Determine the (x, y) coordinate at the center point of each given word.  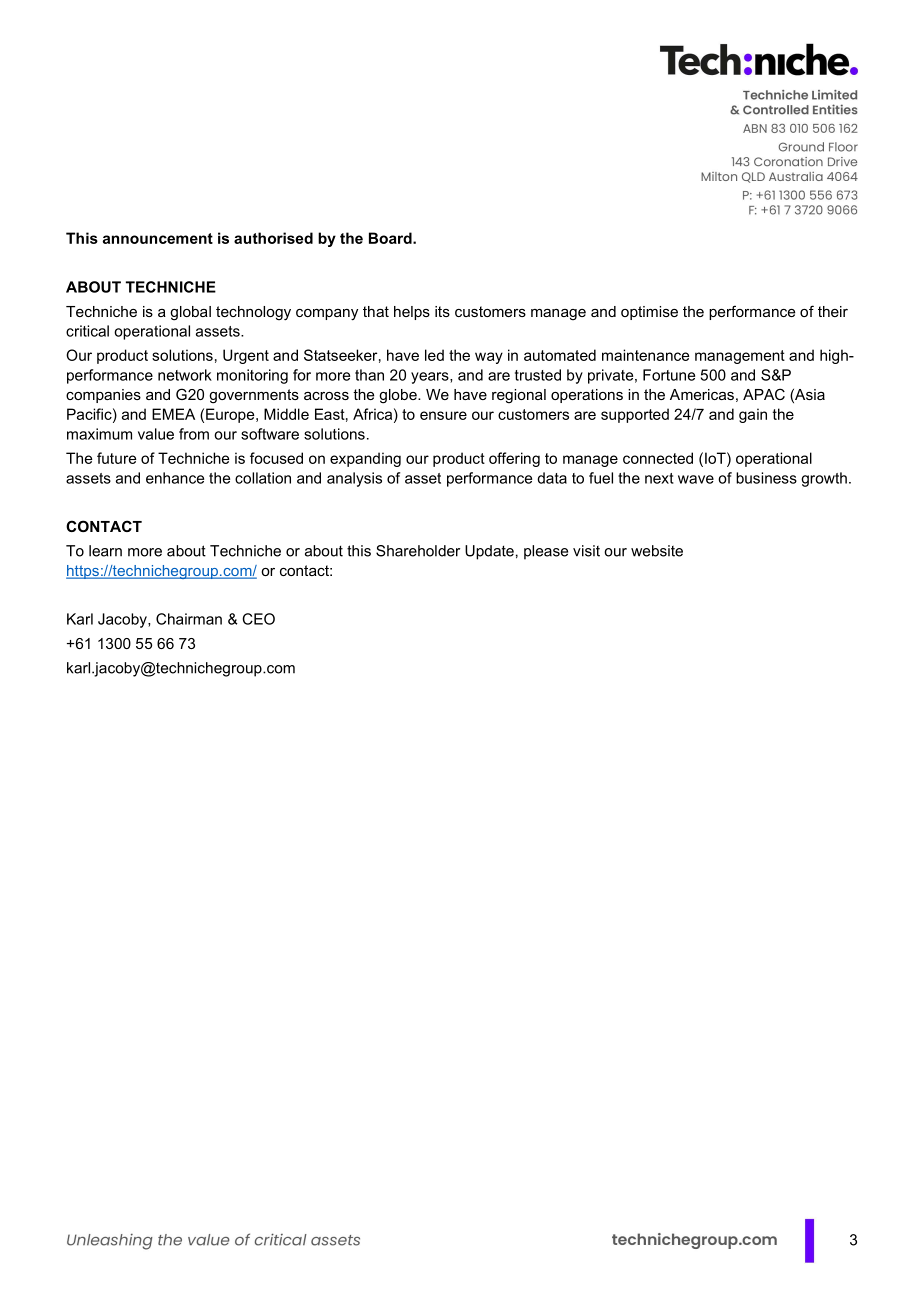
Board (391, 238)
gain (753, 415)
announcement (158, 238)
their (833, 311)
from (194, 434)
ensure (443, 415)
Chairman (189, 619)
